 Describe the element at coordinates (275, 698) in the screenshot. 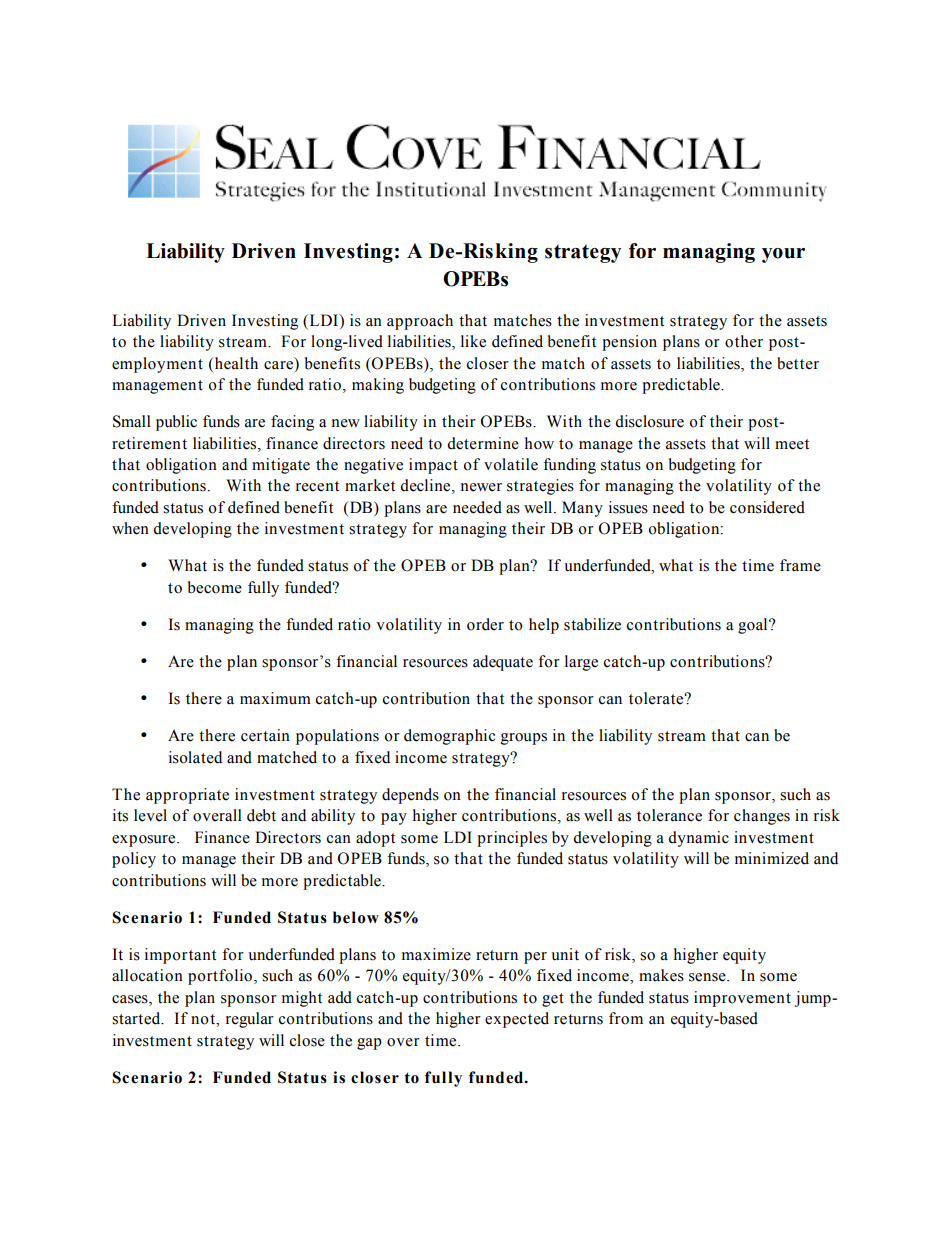

I see `maximum` at that location.
